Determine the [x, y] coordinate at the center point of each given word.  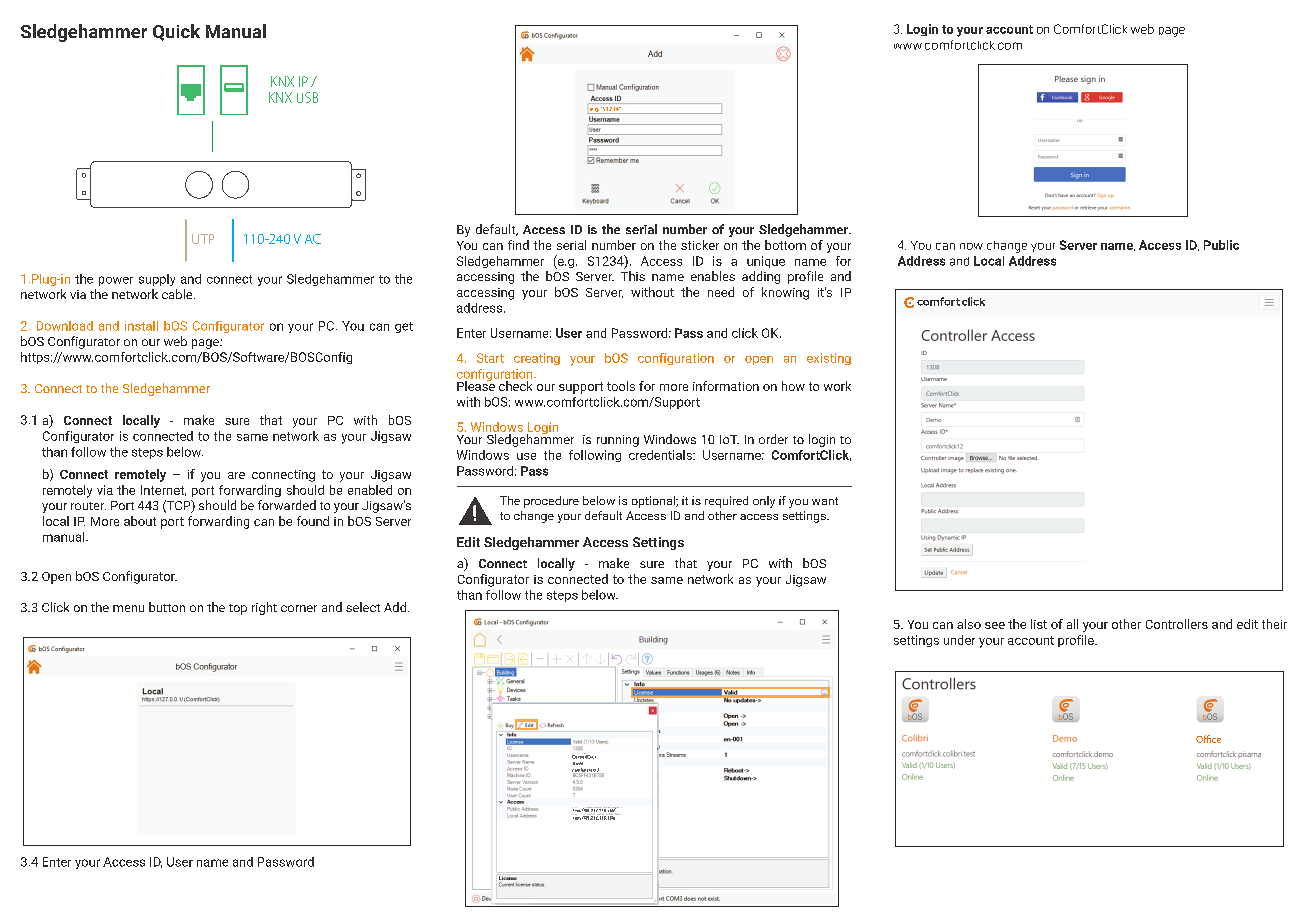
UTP [203, 239]
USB [307, 97]
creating [537, 359]
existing [829, 359]
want [825, 501]
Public [1221, 245]
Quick [176, 32]
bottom [785, 245]
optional [654, 502]
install [141, 326]
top [238, 609]
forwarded [287, 505]
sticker [700, 245]
